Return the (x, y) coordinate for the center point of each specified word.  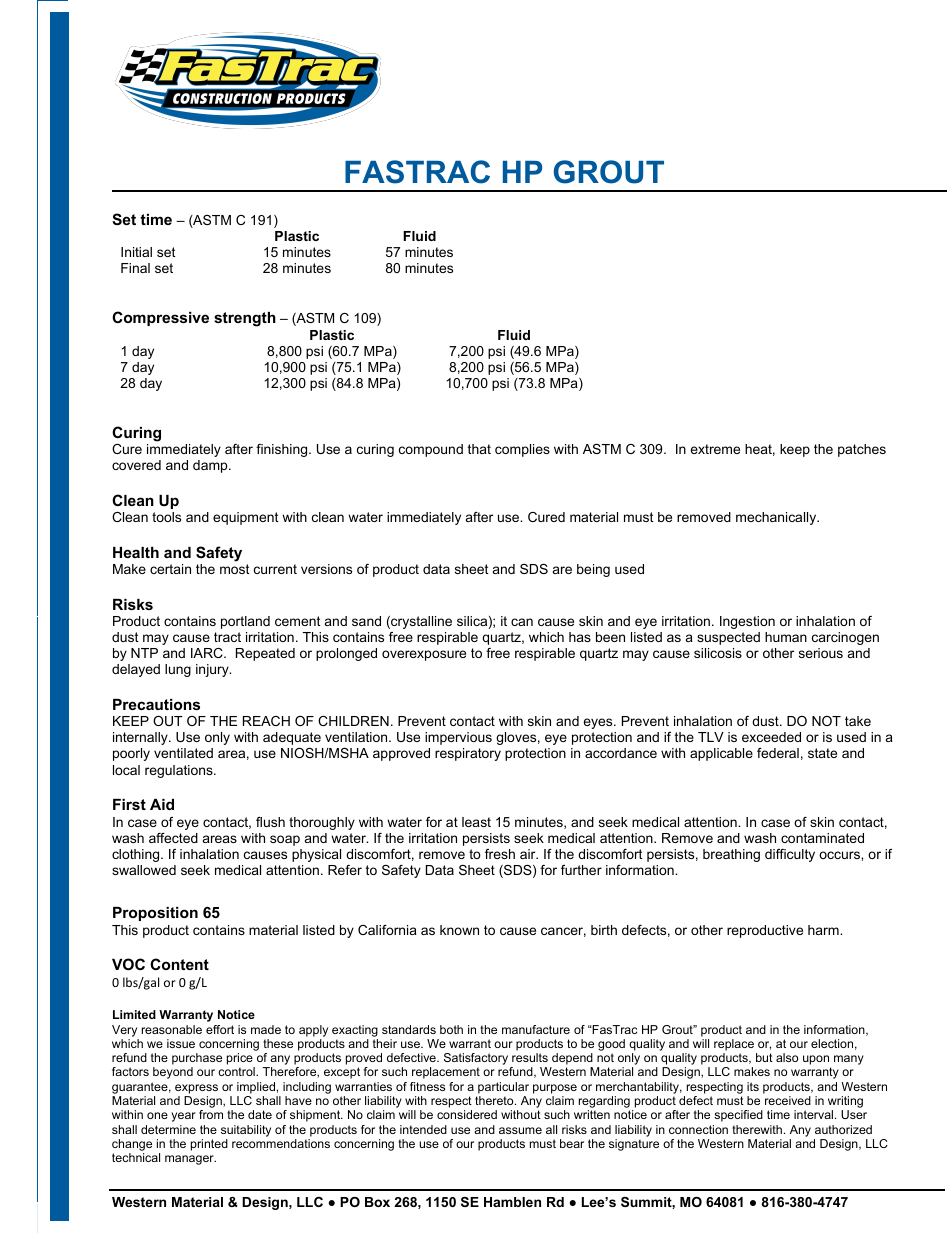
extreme (715, 449)
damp (211, 466)
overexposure (424, 655)
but (764, 1057)
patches (862, 450)
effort (220, 1029)
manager (190, 1160)
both (451, 1029)
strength (245, 319)
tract (227, 637)
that (479, 449)
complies (522, 450)
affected (173, 838)
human (786, 637)
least (476, 822)
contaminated (822, 838)
